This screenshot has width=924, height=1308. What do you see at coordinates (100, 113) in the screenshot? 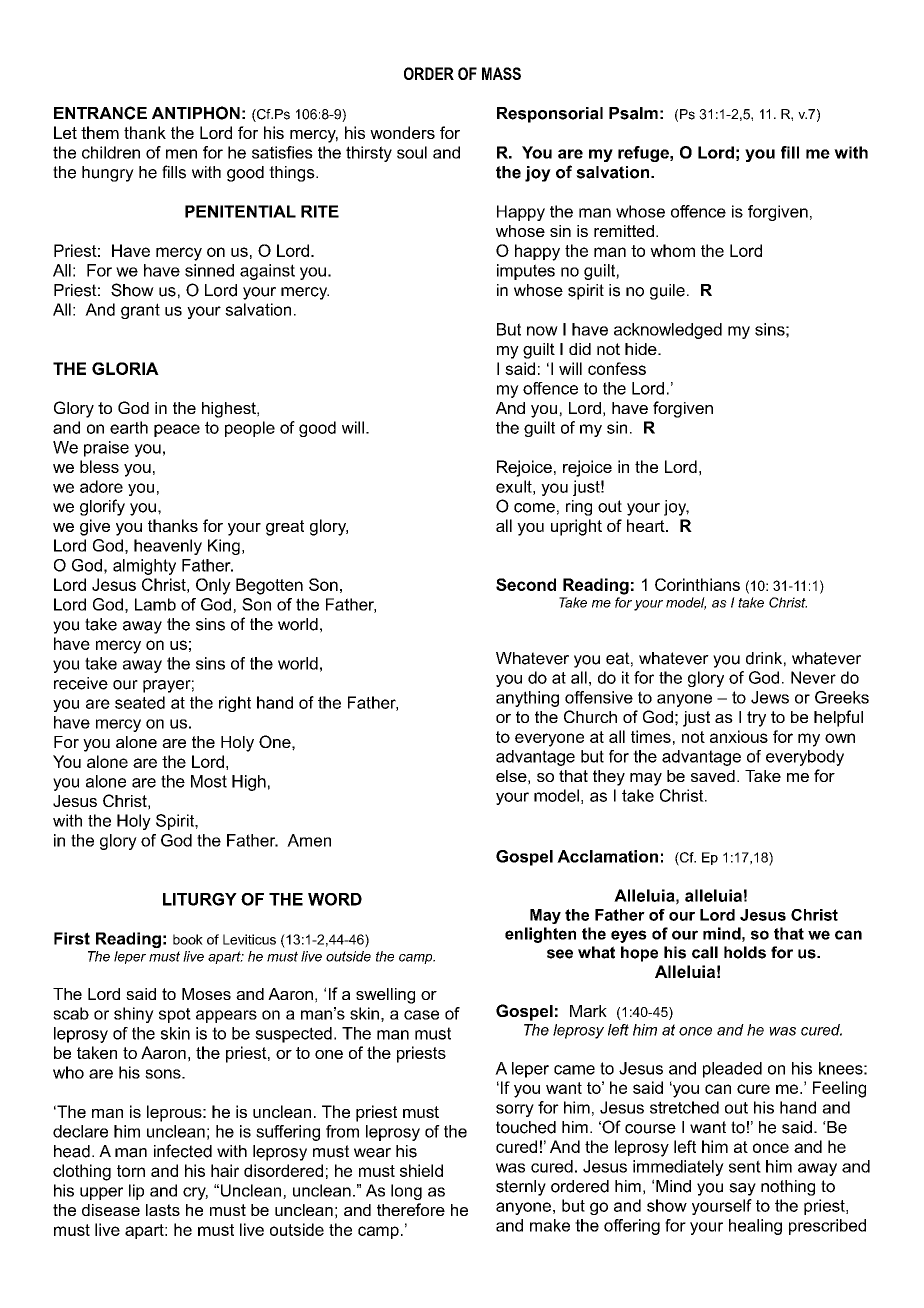
I see `ENTRANCE` at bounding box center [100, 113].
